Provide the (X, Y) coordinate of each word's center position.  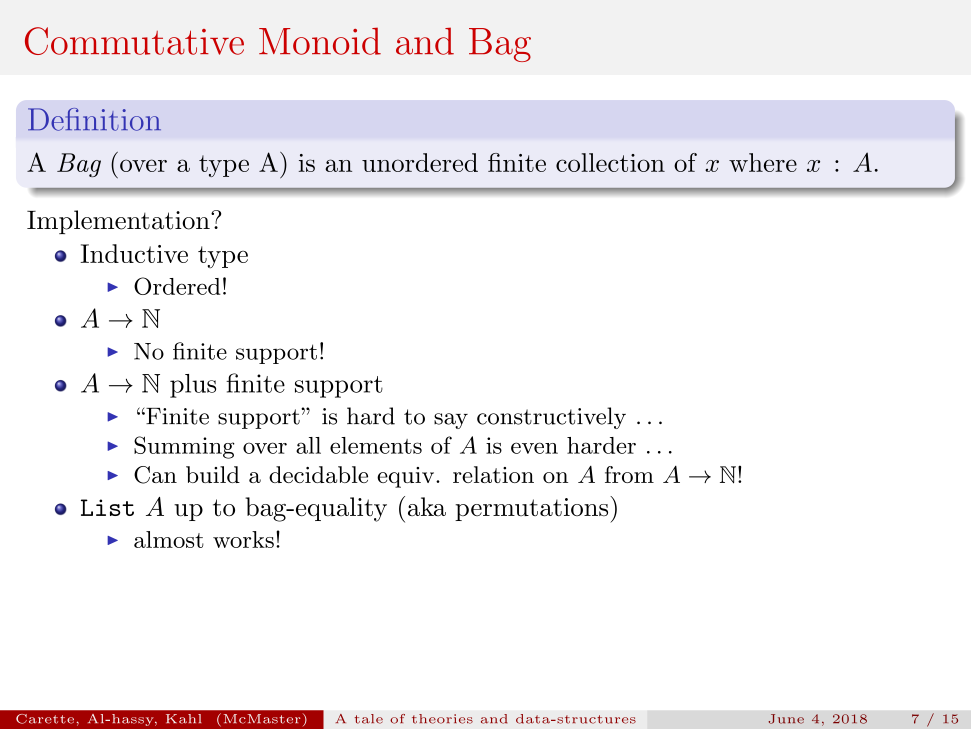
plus (193, 386)
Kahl (183, 719)
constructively (551, 418)
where (763, 162)
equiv (407, 477)
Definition (94, 119)
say (451, 421)
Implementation (119, 222)
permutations (533, 509)
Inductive (134, 253)
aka (427, 506)
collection (610, 162)
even (534, 448)
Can (155, 475)
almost (169, 539)
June (786, 719)
